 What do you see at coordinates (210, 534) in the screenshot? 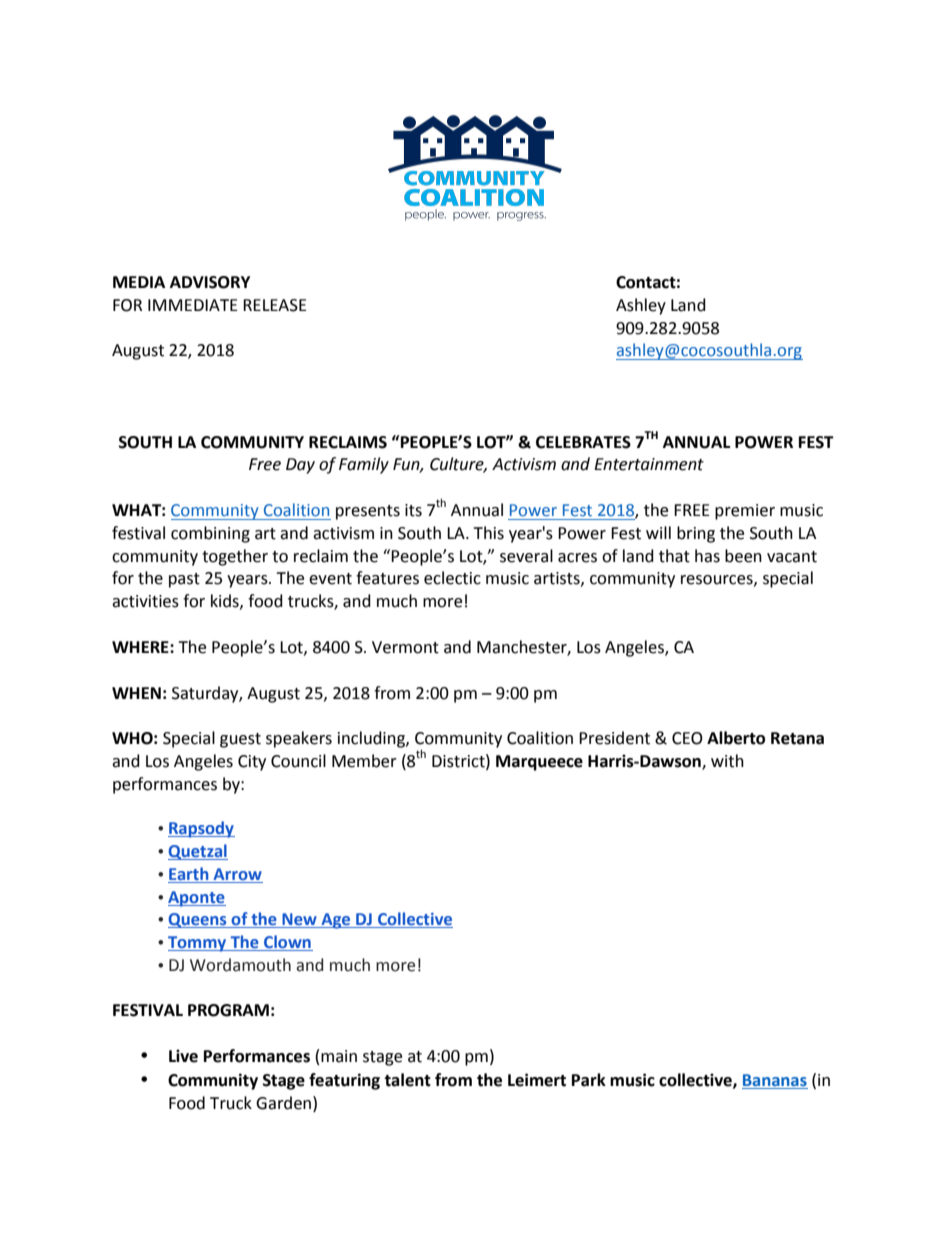
I see `combining` at bounding box center [210, 534].
